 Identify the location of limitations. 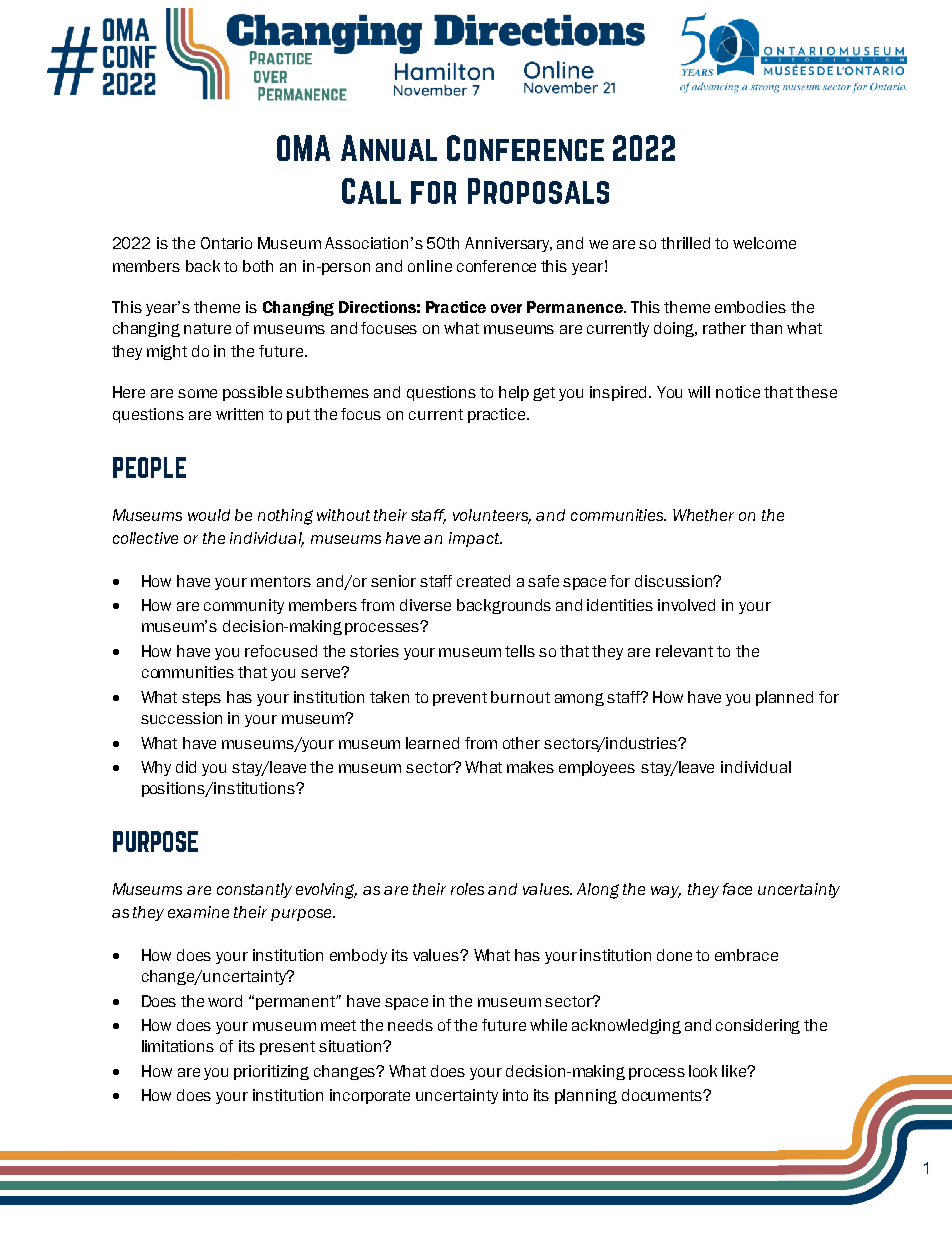
(178, 1046).
